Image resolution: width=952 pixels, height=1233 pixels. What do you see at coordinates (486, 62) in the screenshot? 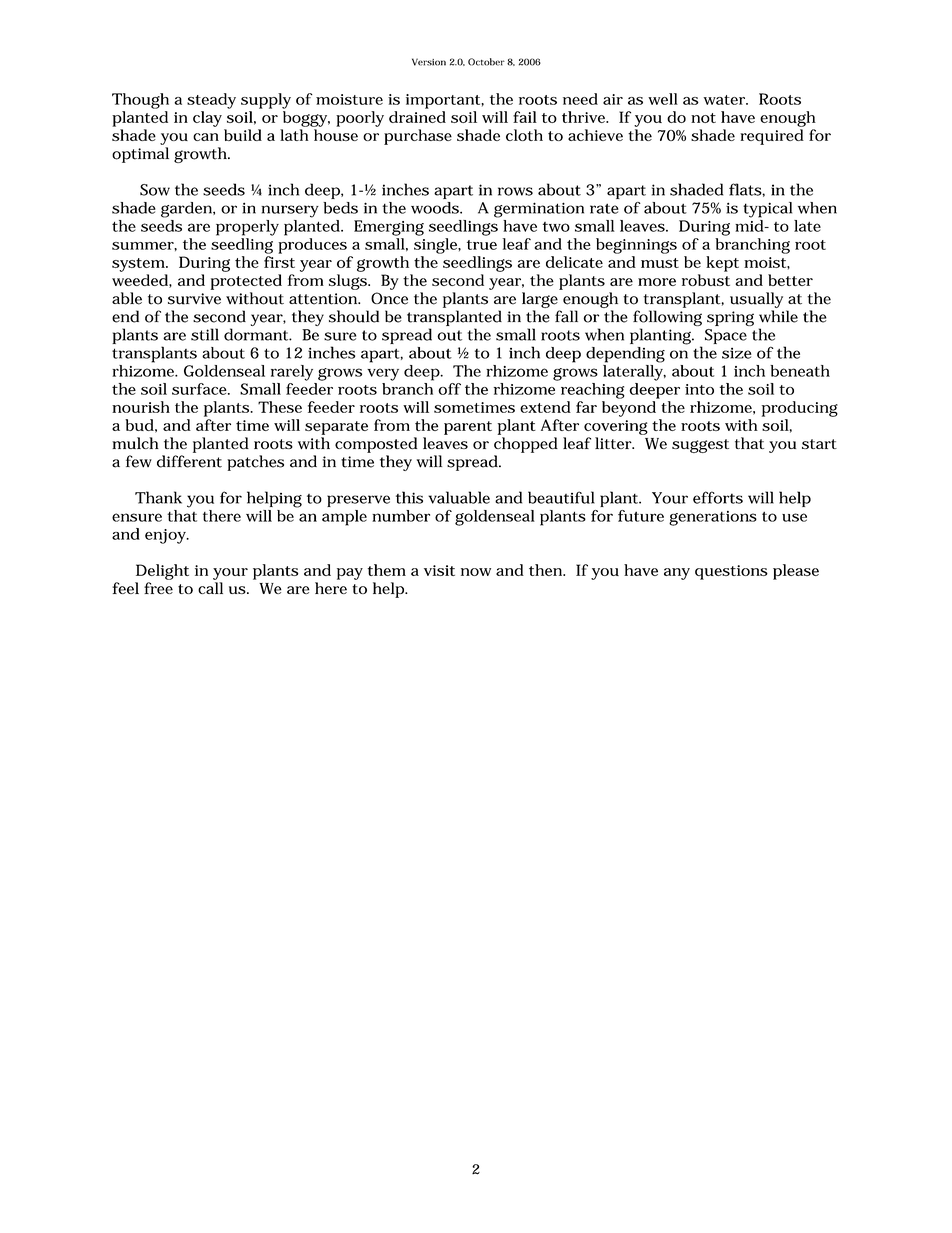
I see `October` at bounding box center [486, 62].
